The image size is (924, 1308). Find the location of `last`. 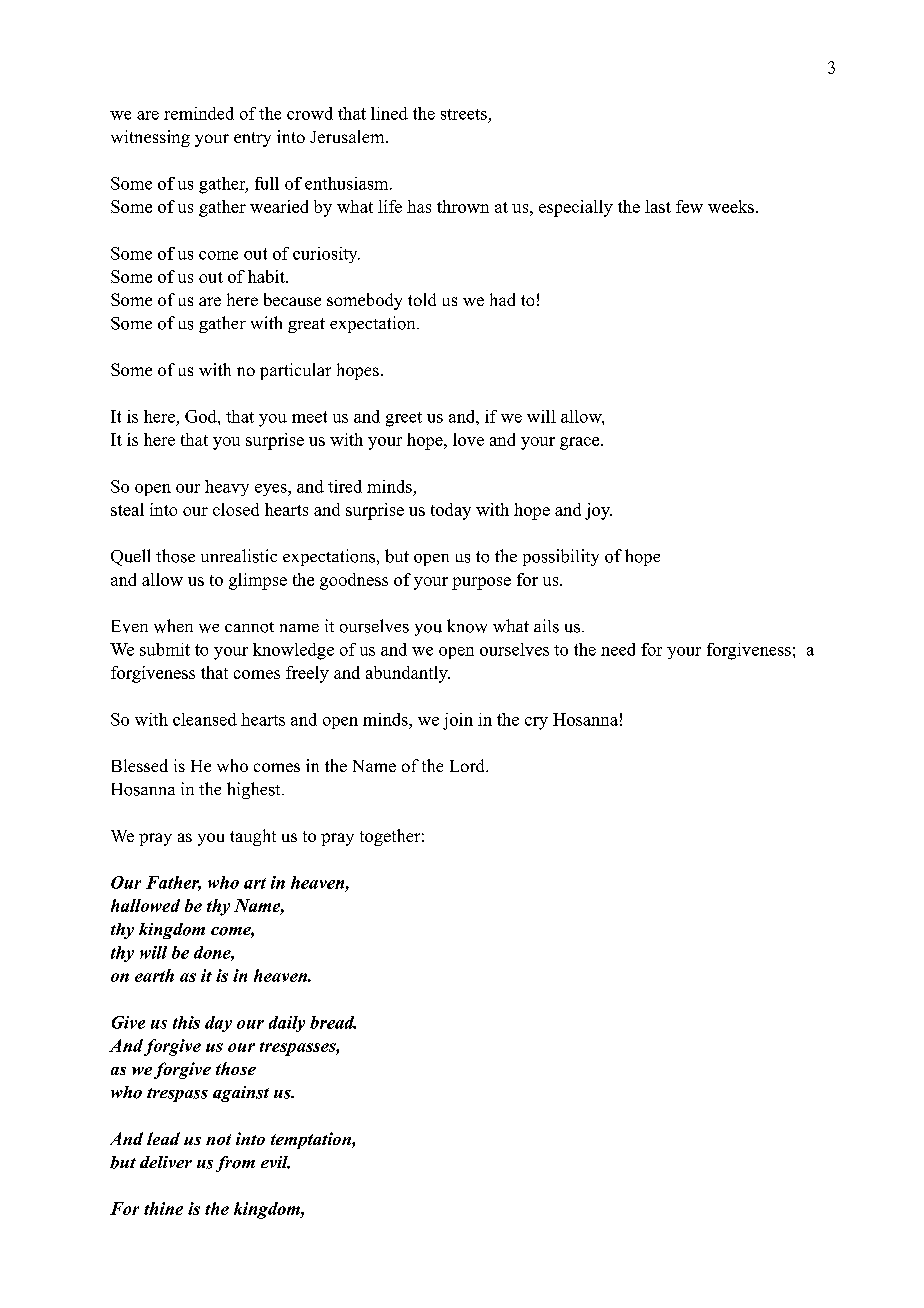

last is located at coordinates (658, 206).
